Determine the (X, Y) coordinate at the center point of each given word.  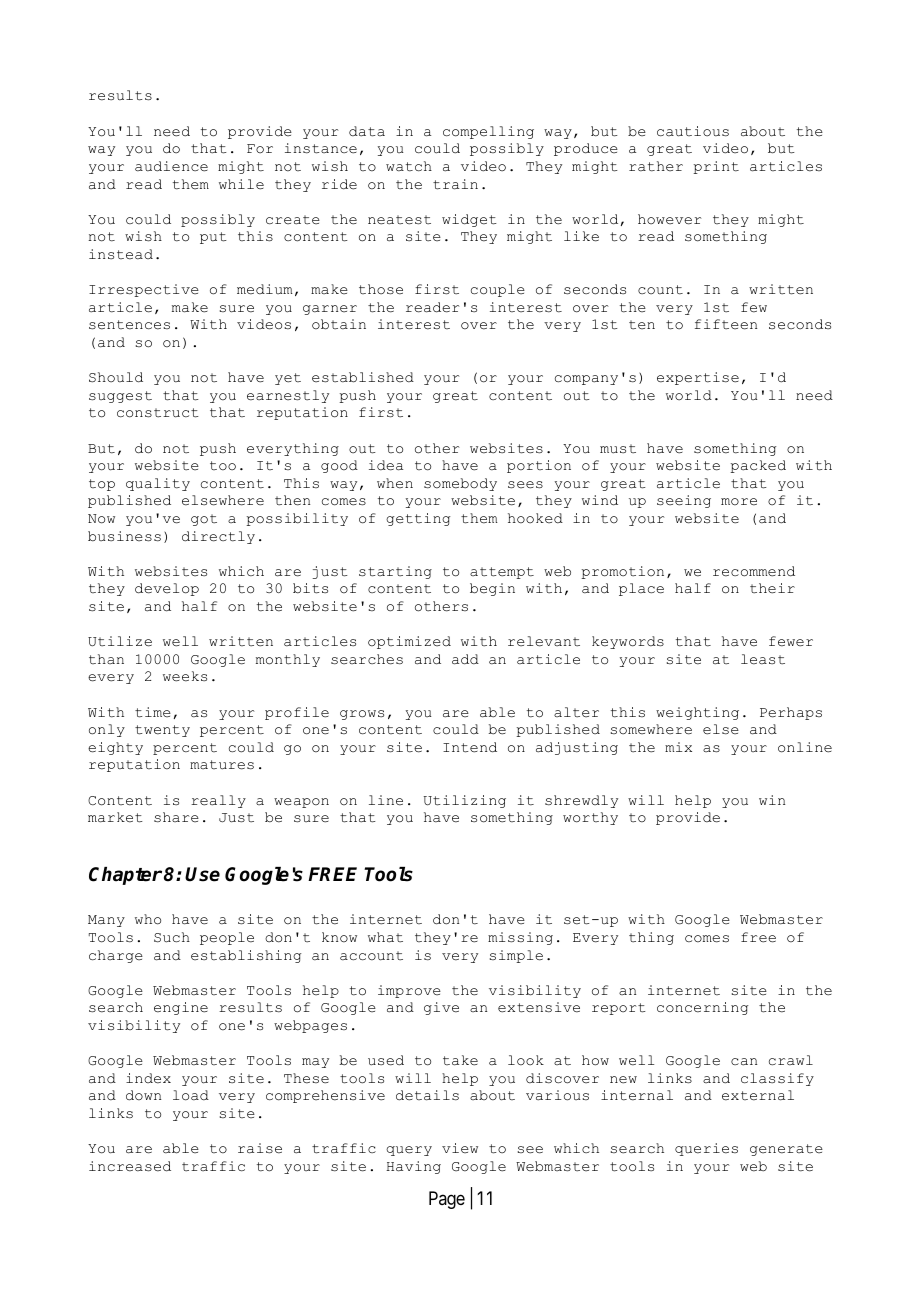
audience (171, 166)
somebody (460, 484)
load (191, 1095)
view (460, 1148)
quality (158, 484)
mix (678, 747)
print (716, 167)
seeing (684, 501)
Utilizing (465, 801)
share (176, 817)
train (455, 184)
